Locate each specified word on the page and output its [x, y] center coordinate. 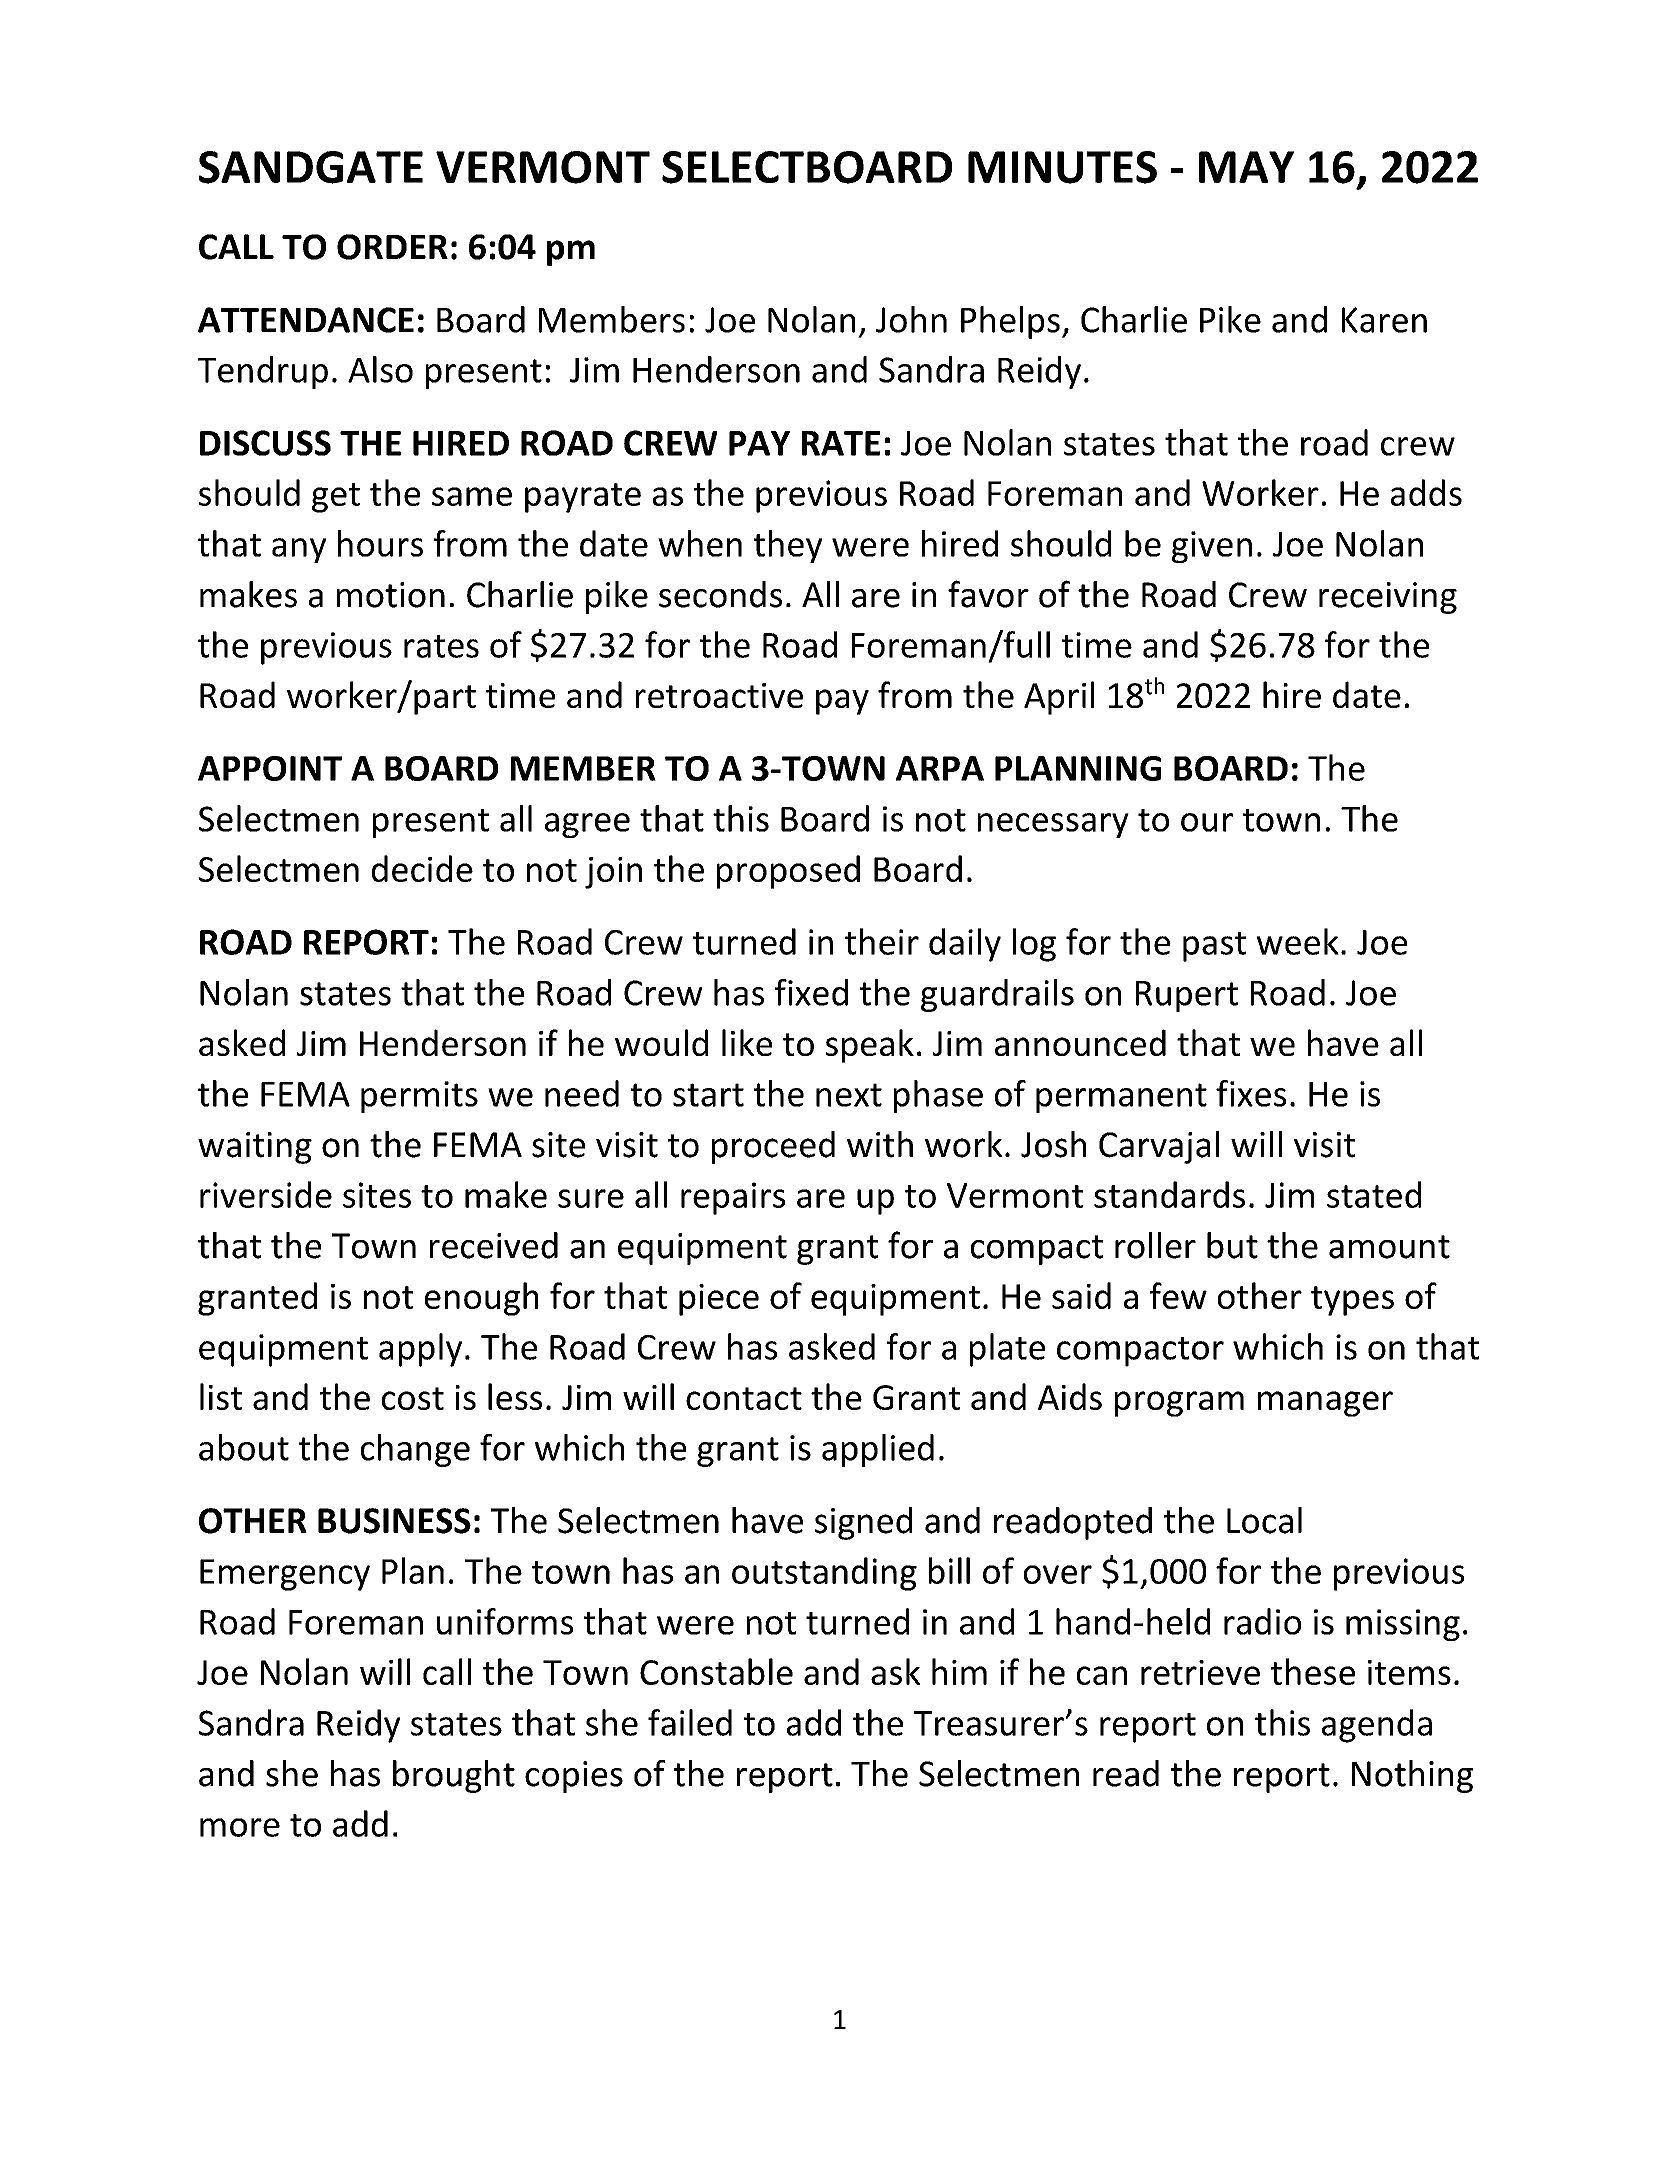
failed [690, 1722]
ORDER [392, 247]
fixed [811, 992]
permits [419, 1097]
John [911, 319]
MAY [1246, 167]
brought [454, 1776]
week [1298, 941]
